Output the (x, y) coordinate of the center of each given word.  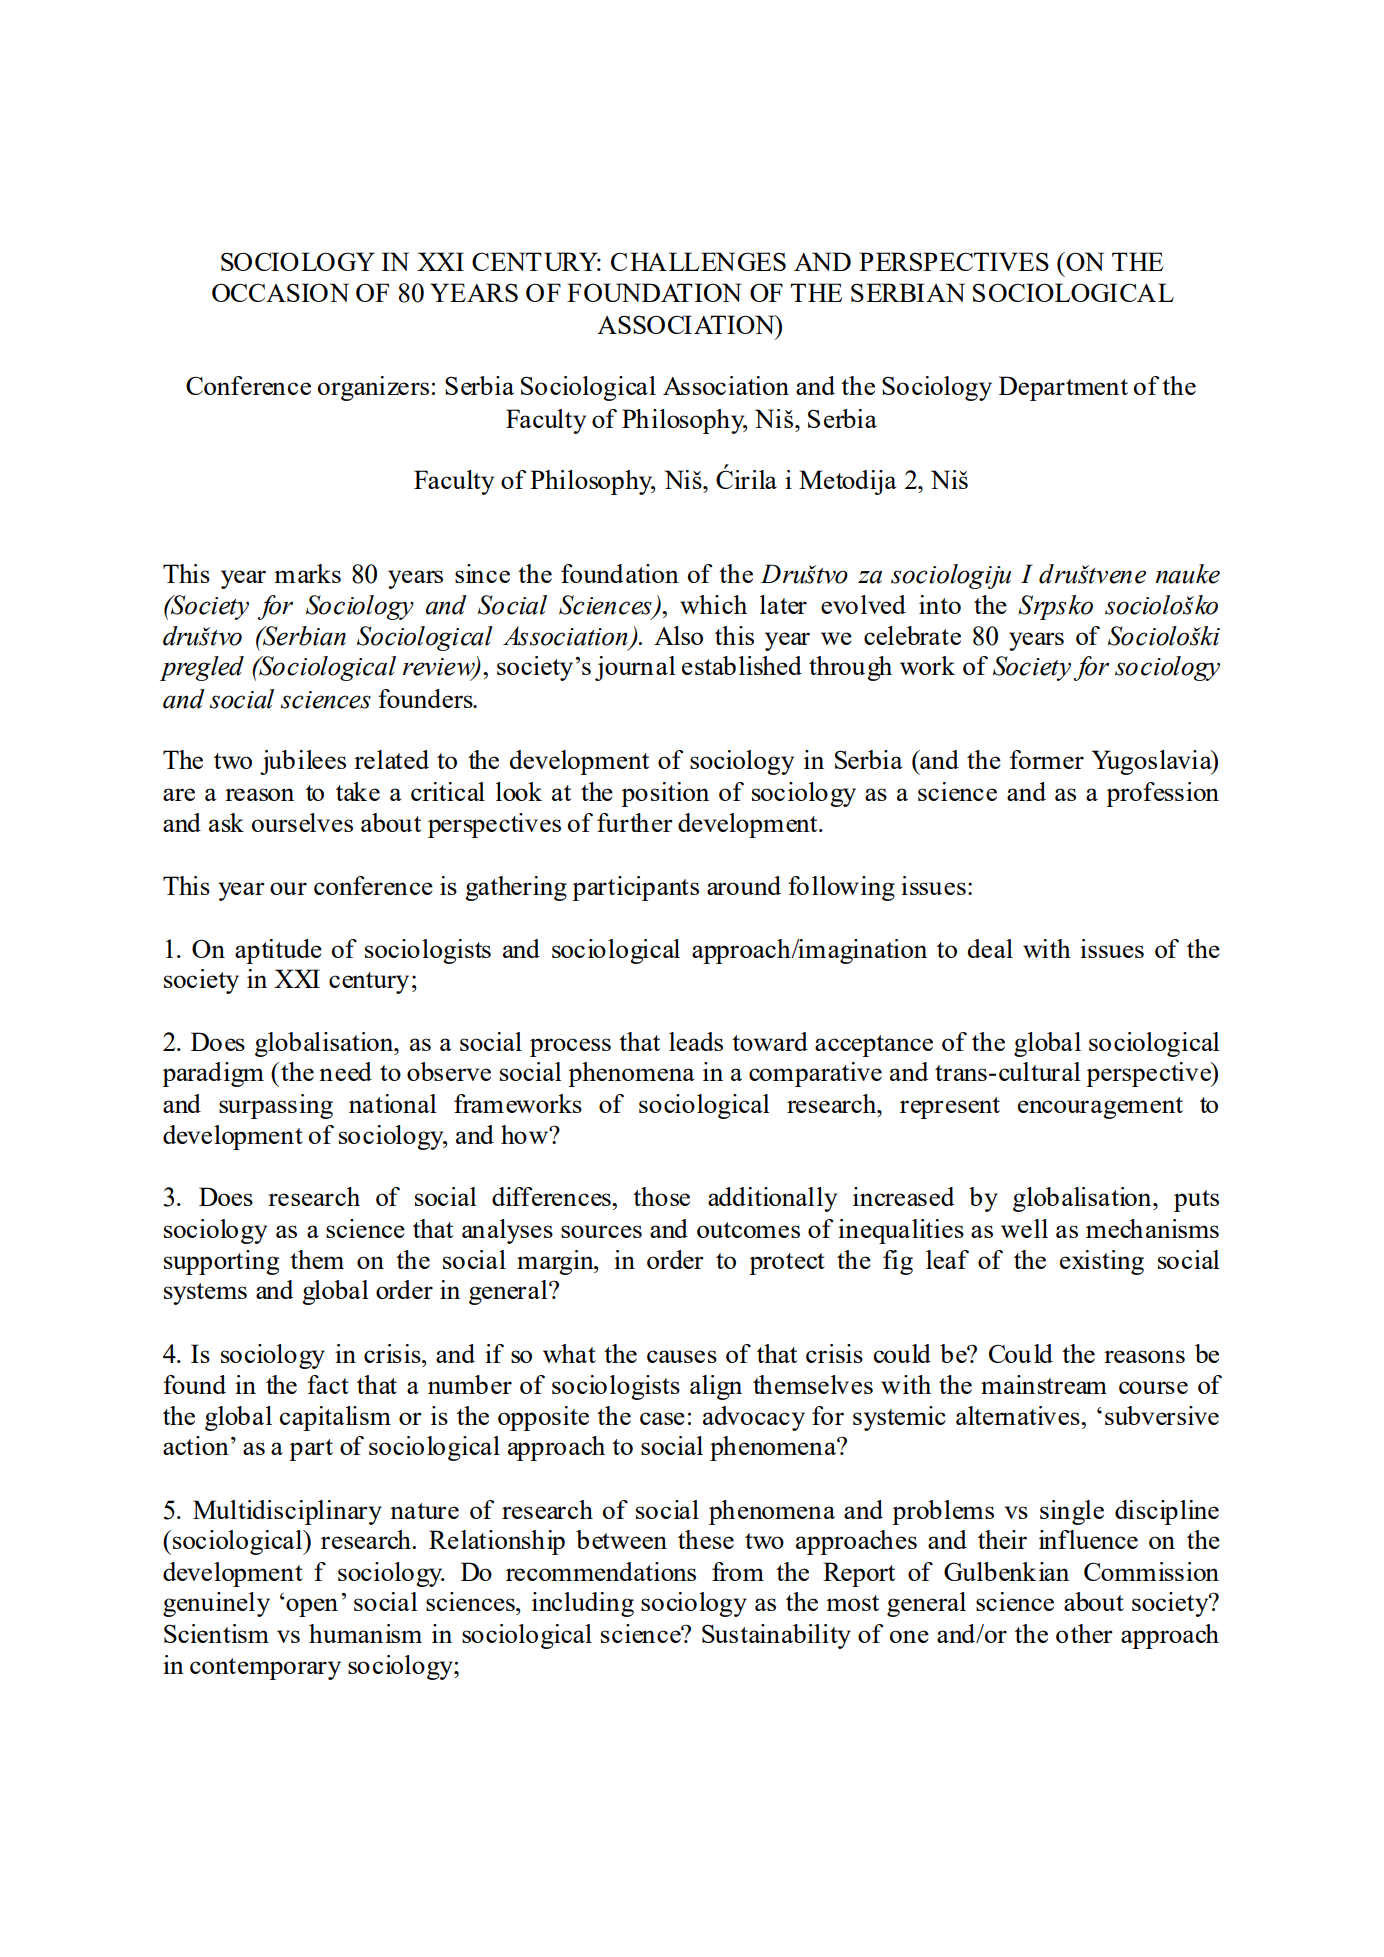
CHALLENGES (698, 261)
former (1047, 759)
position (665, 794)
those (661, 1196)
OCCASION (280, 292)
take (358, 791)
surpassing (276, 1106)
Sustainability (776, 1636)
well (1024, 1228)
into (940, 604)
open (312, 1607)
